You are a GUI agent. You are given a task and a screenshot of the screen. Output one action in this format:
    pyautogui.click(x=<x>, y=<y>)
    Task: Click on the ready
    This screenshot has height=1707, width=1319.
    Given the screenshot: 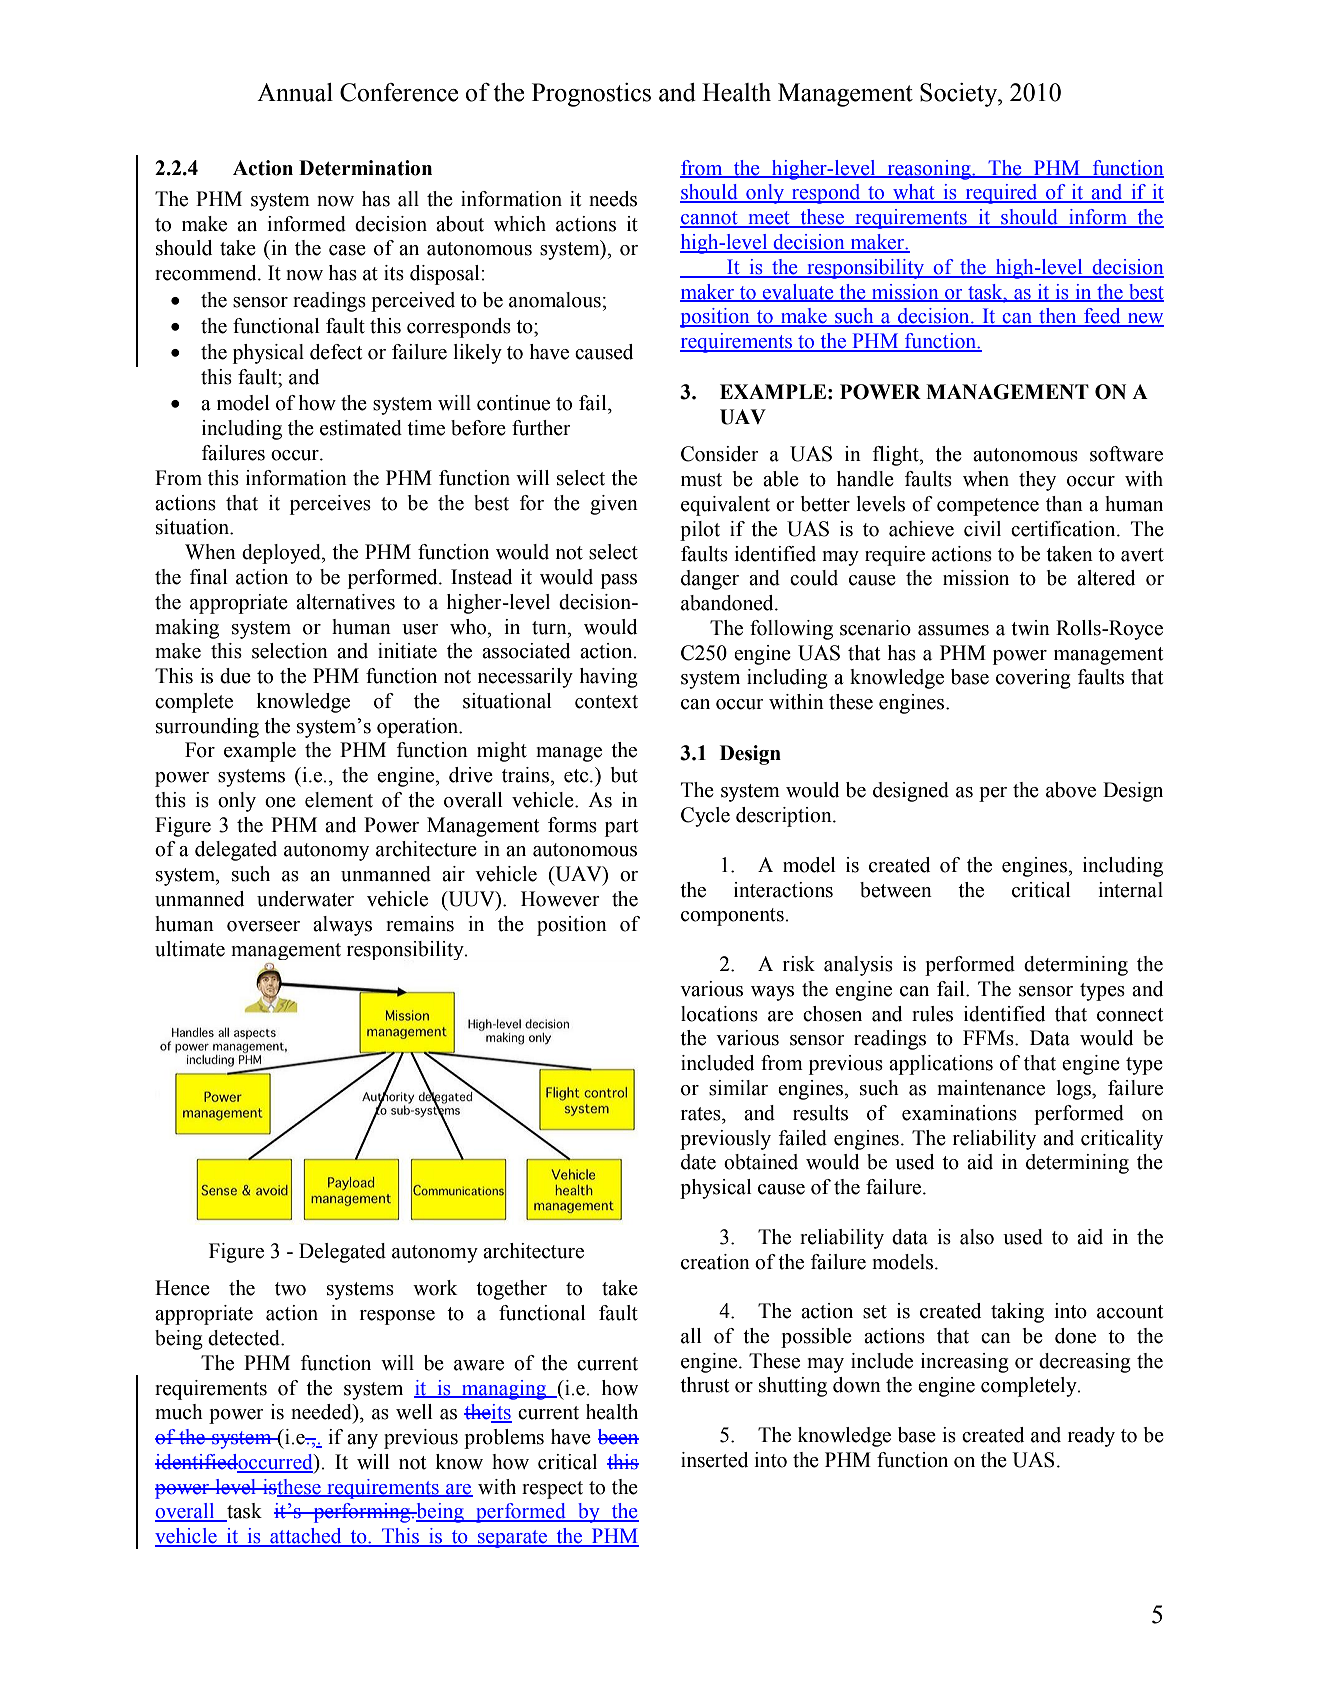 What is the action you would take?
    pyautogui.click(x=1091, y=1437)
